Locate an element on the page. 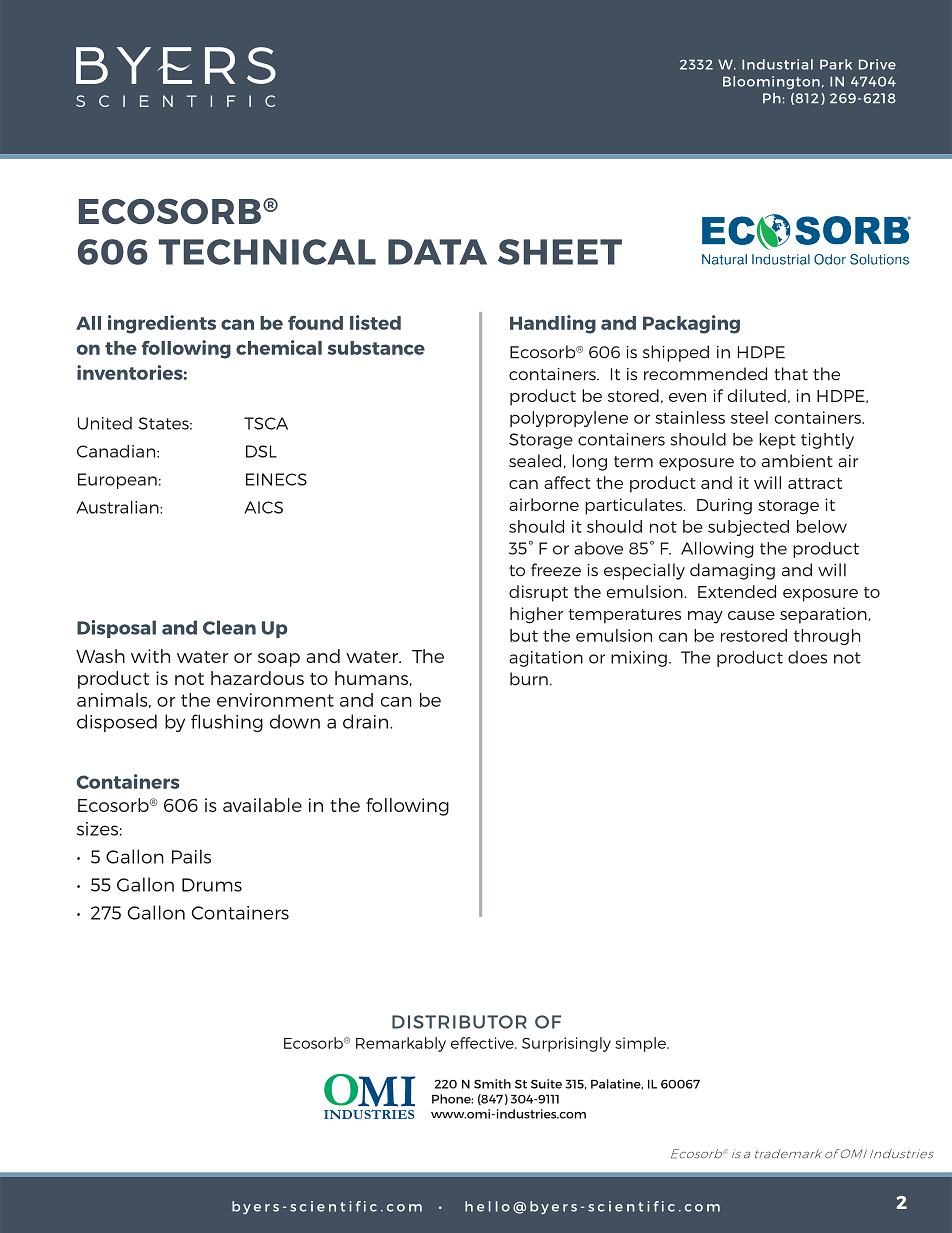 This image has height=1233, width=952. TECHNICAL is located at coordinates (267, 252).
